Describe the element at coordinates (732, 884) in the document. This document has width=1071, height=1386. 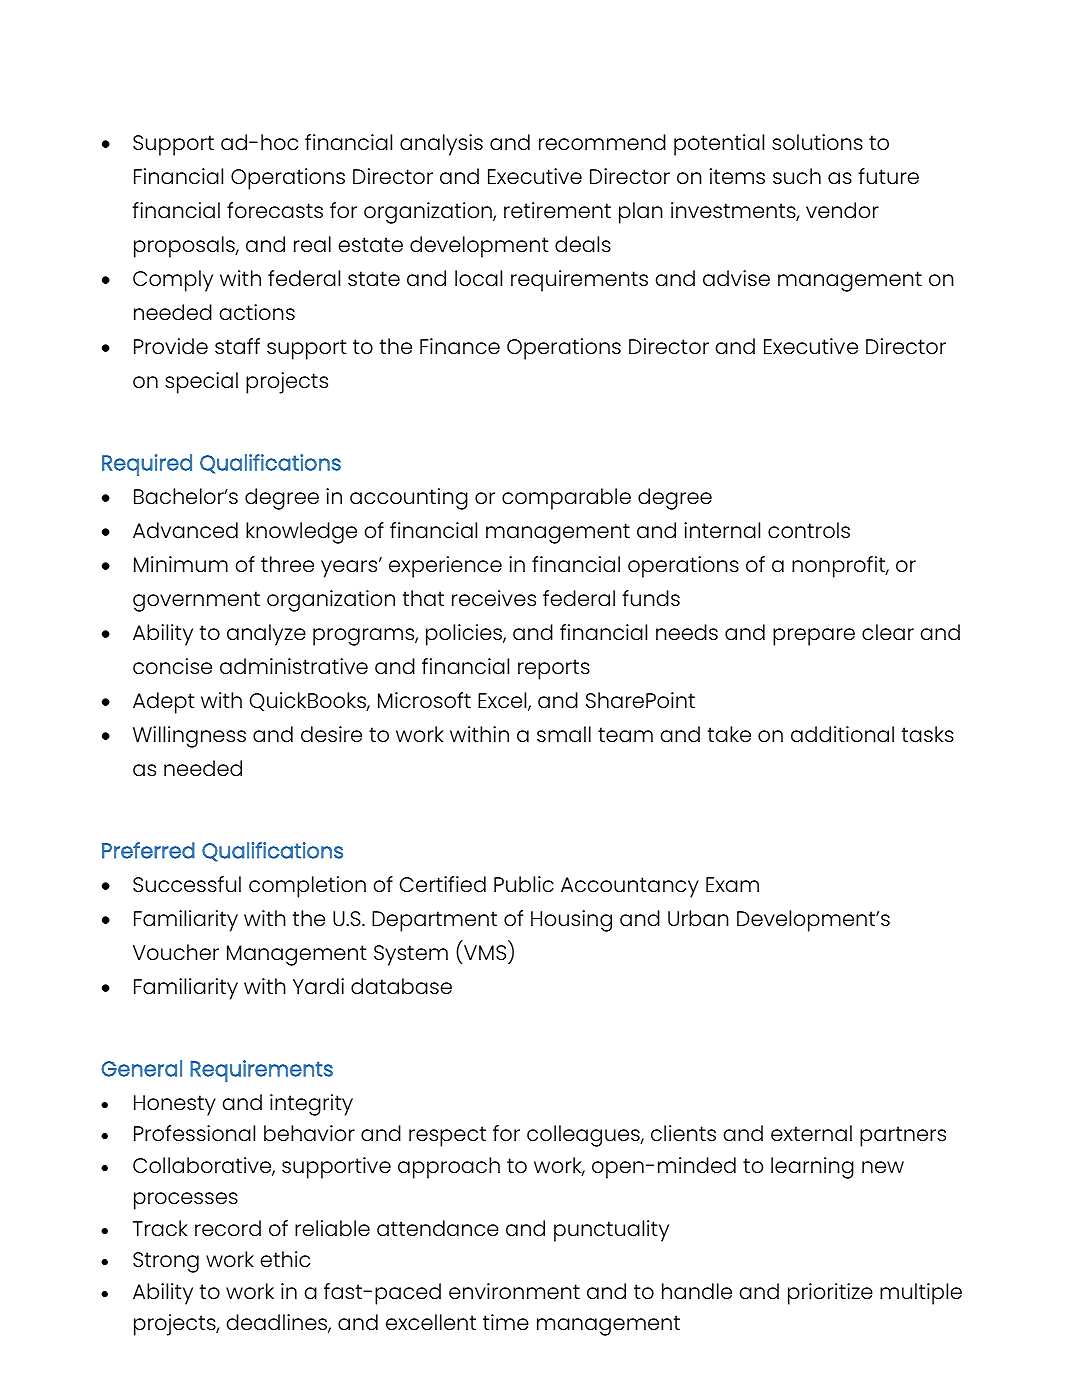
I see `Exam` at that location.
